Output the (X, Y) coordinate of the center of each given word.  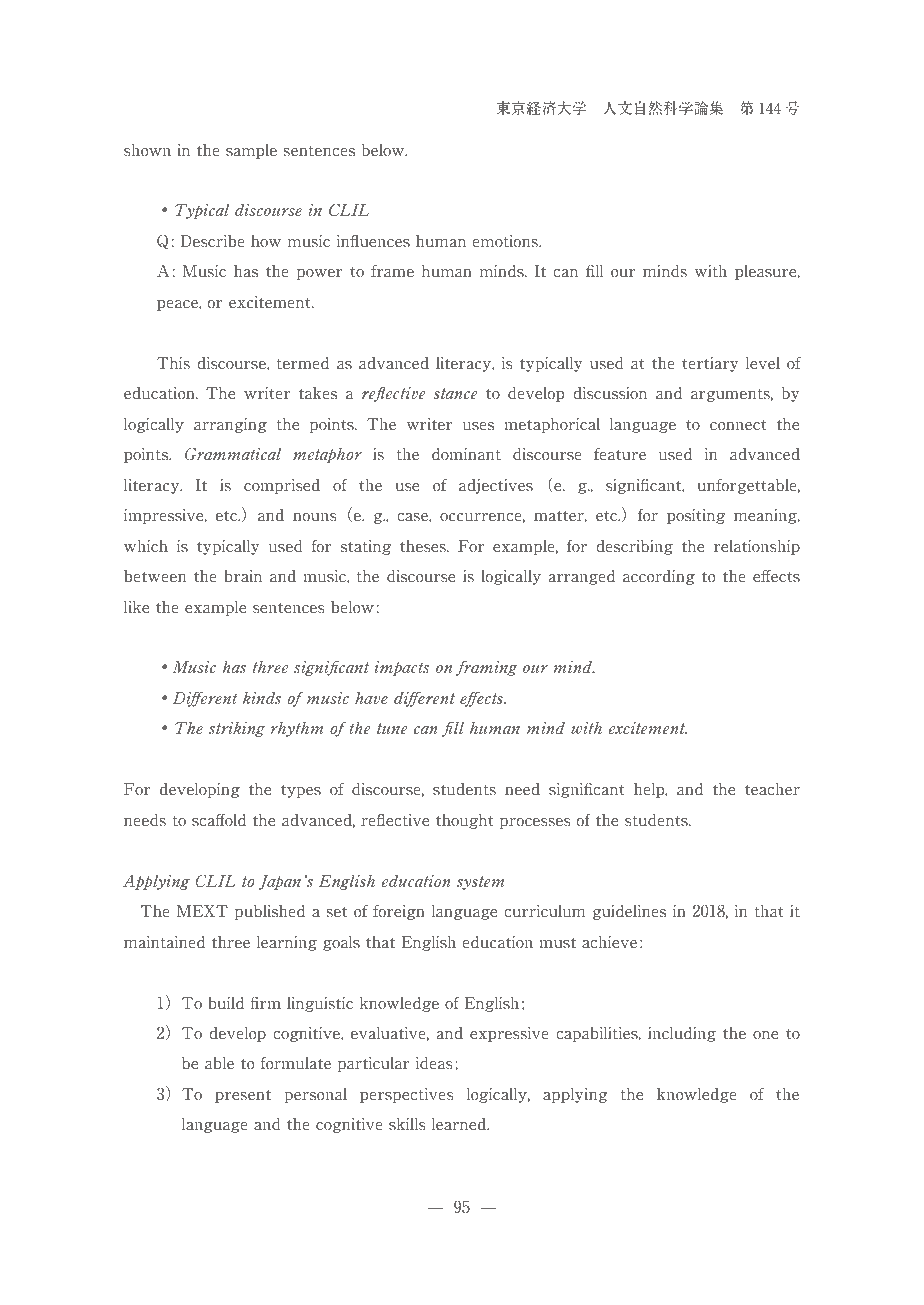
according (659, 577)
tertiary (710, 364)
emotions (506, 241)
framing (487, 668)
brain (243, 576)
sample (251, 151)
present (243, 1096)
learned (460, 1124)
